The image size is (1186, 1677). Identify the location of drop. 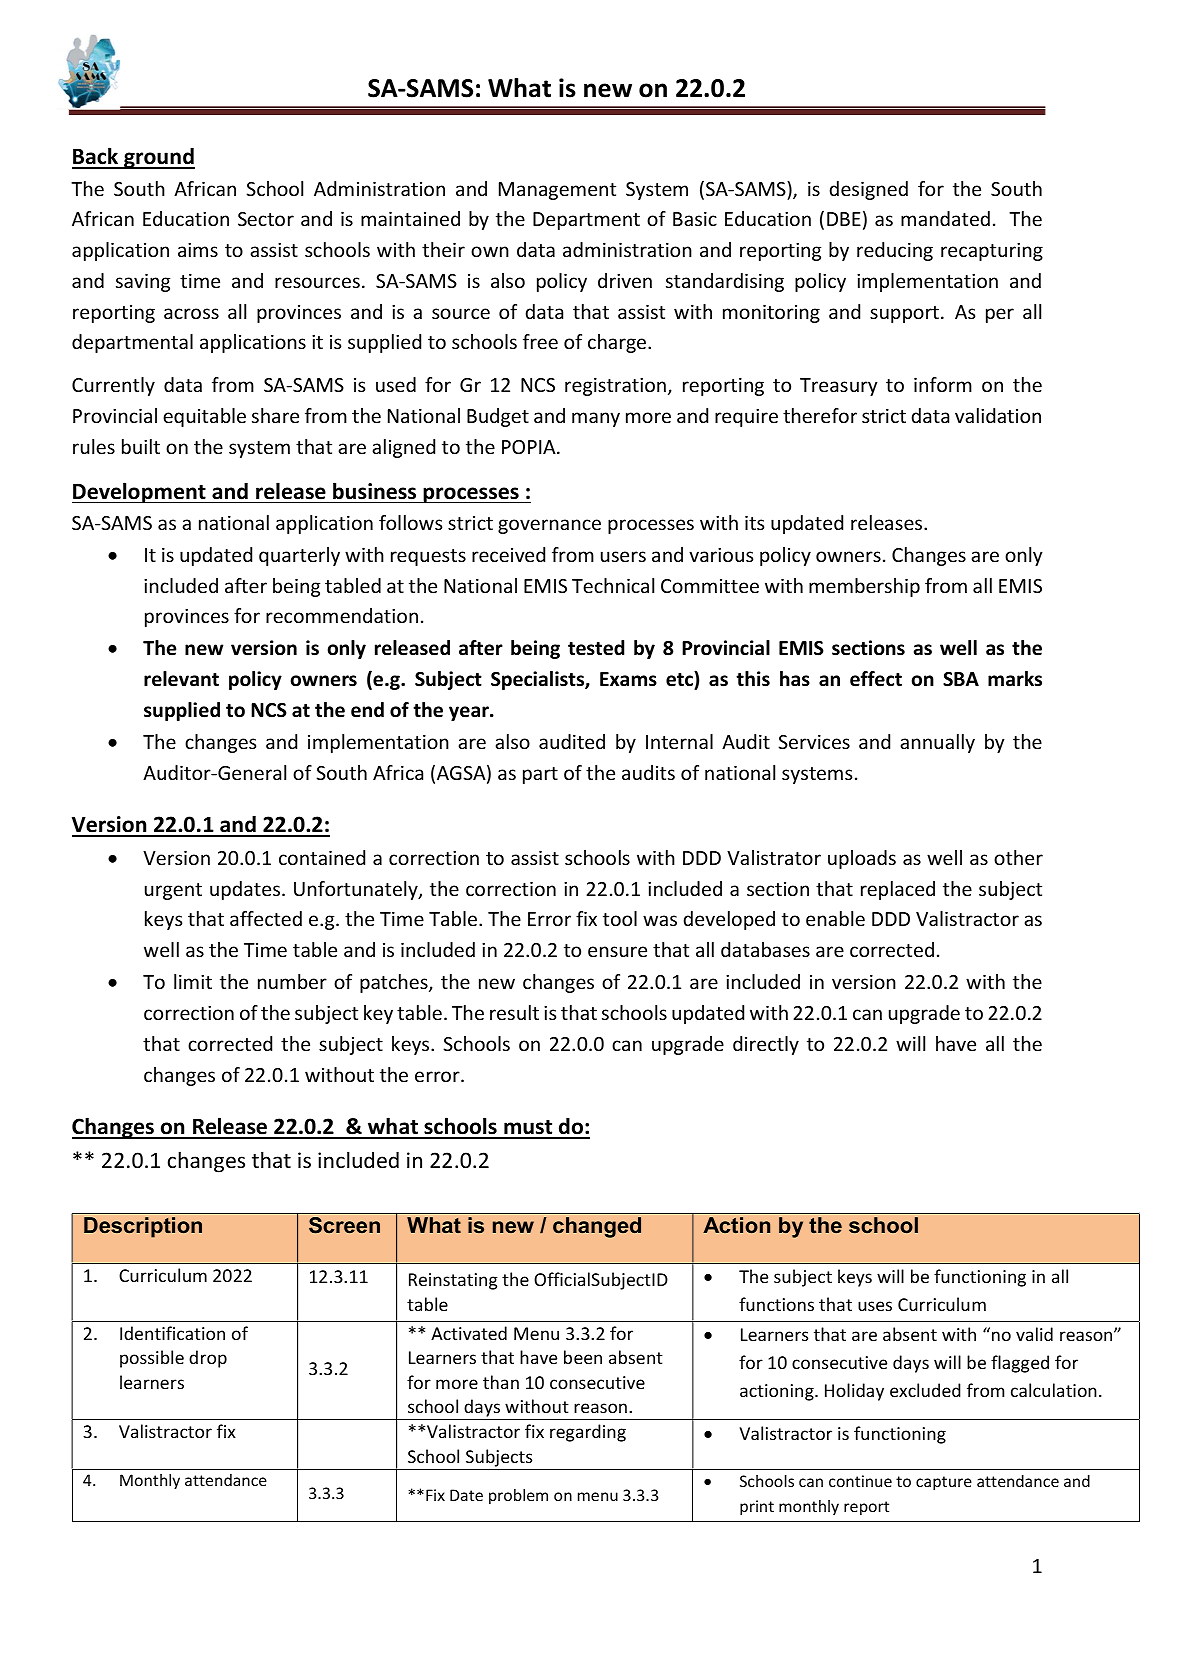
(208, 1359).
